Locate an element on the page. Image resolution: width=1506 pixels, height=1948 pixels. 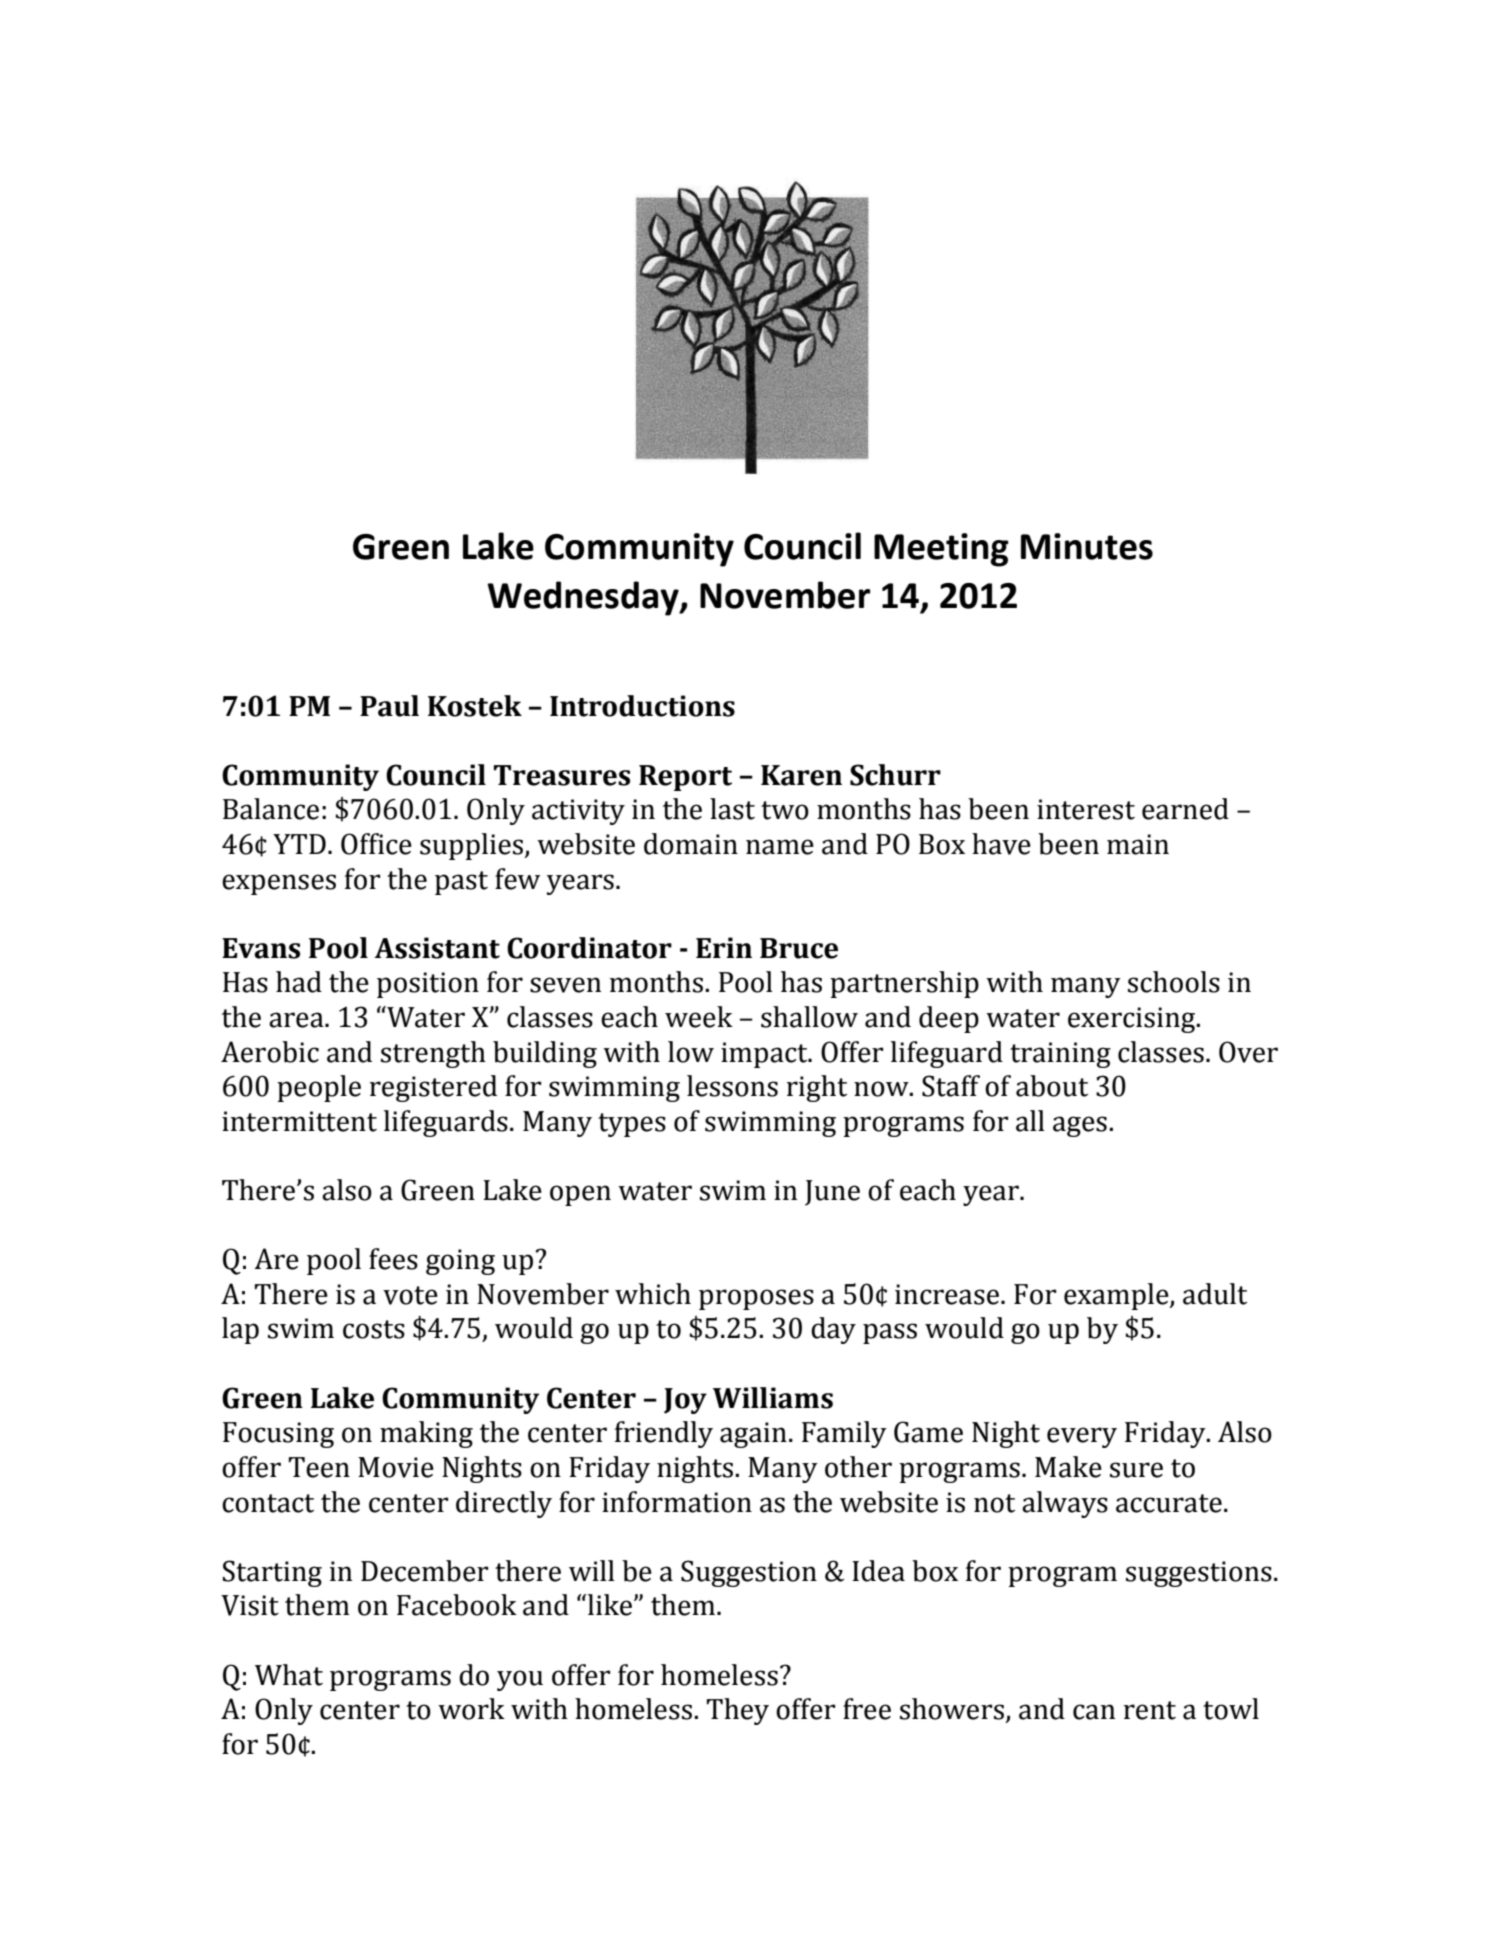
again is located at coordinates (753, 1435).
